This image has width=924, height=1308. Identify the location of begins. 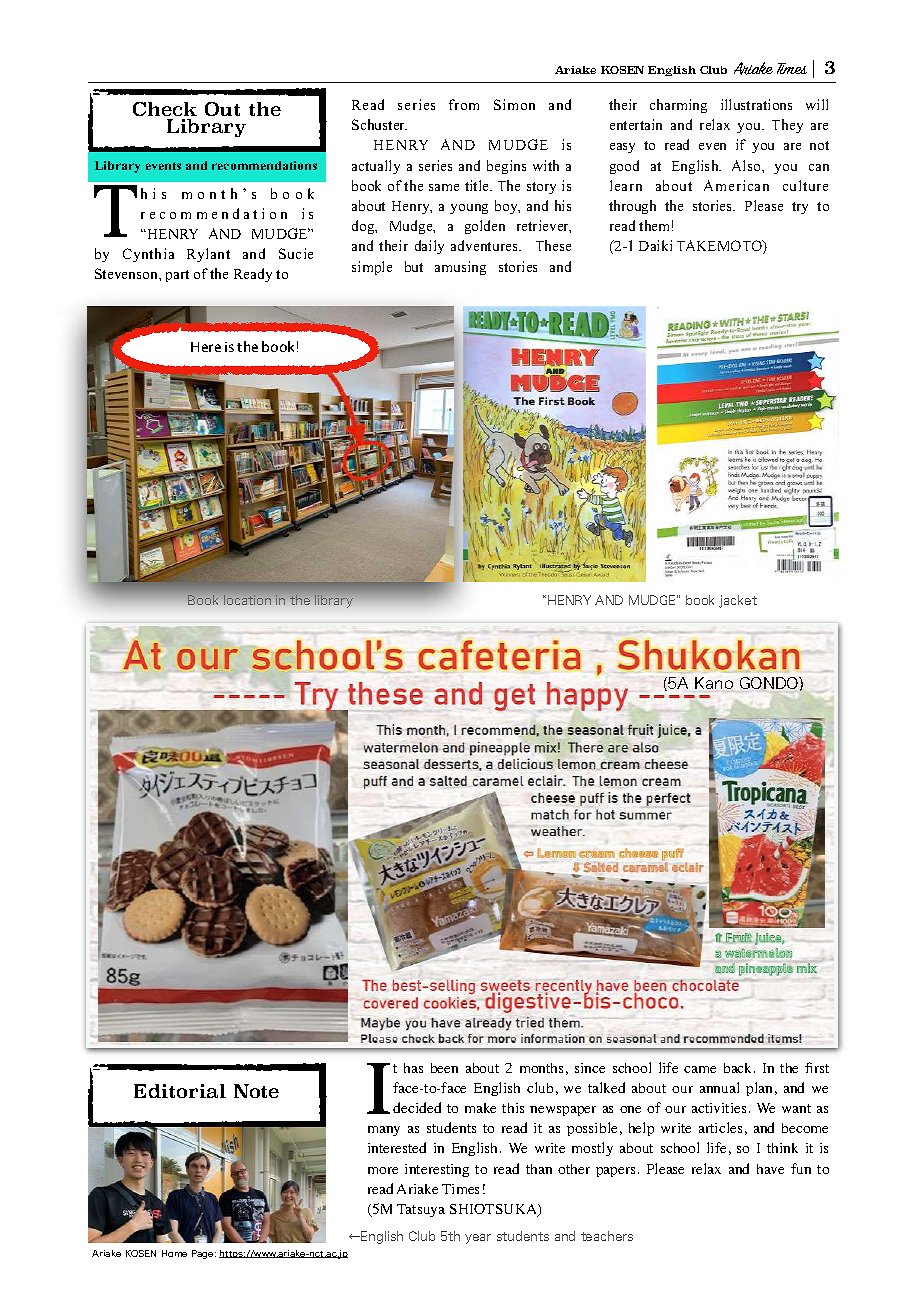
(506, 167).
